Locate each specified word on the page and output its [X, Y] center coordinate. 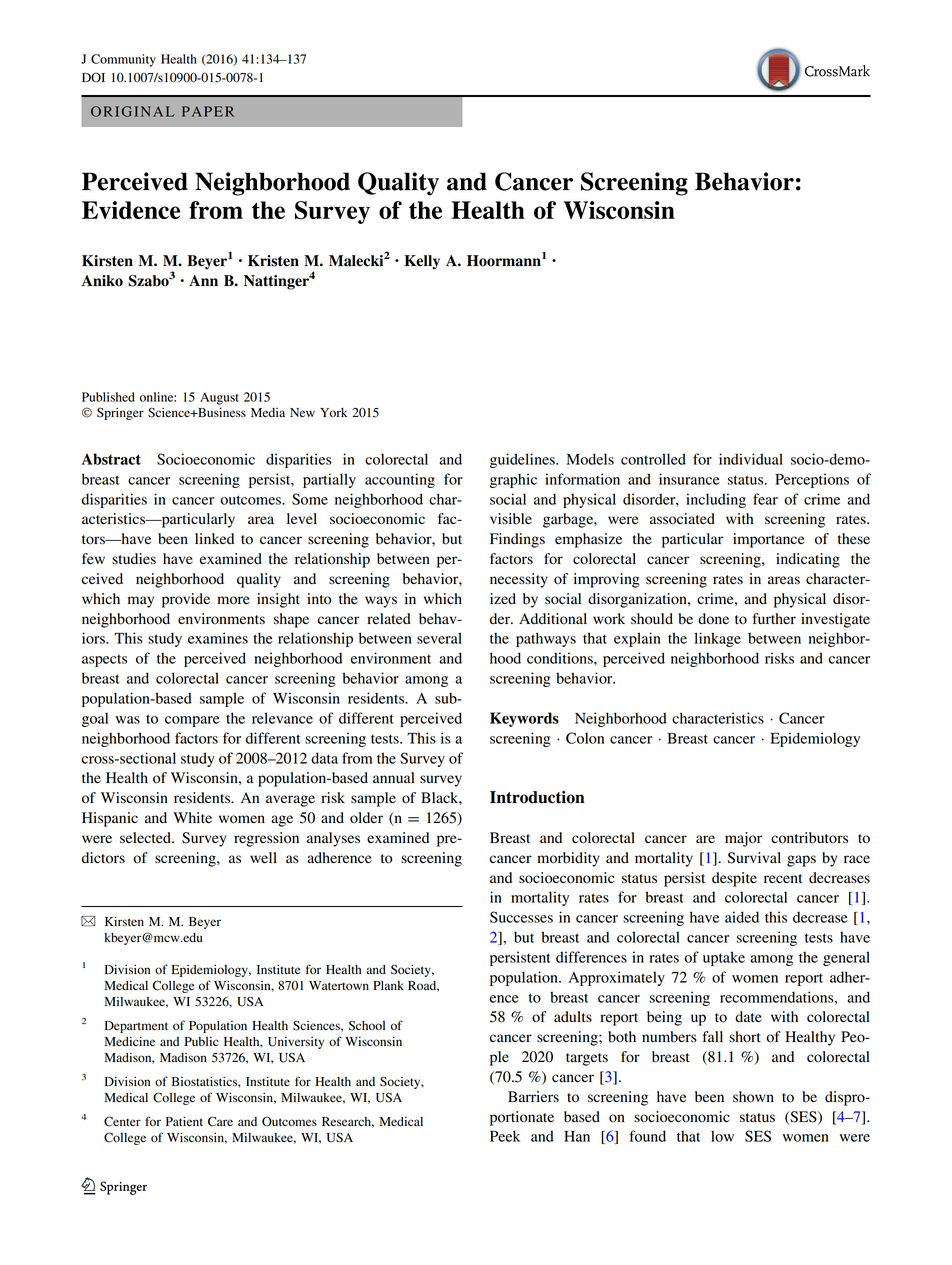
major [743, 839]
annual [394, 777]
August [219, 398]
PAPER [208, 111]
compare [192, 721]
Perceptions [812, 480]
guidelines [523, 460]
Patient [184, 1121]
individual [751, 459]
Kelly [422, 262]
